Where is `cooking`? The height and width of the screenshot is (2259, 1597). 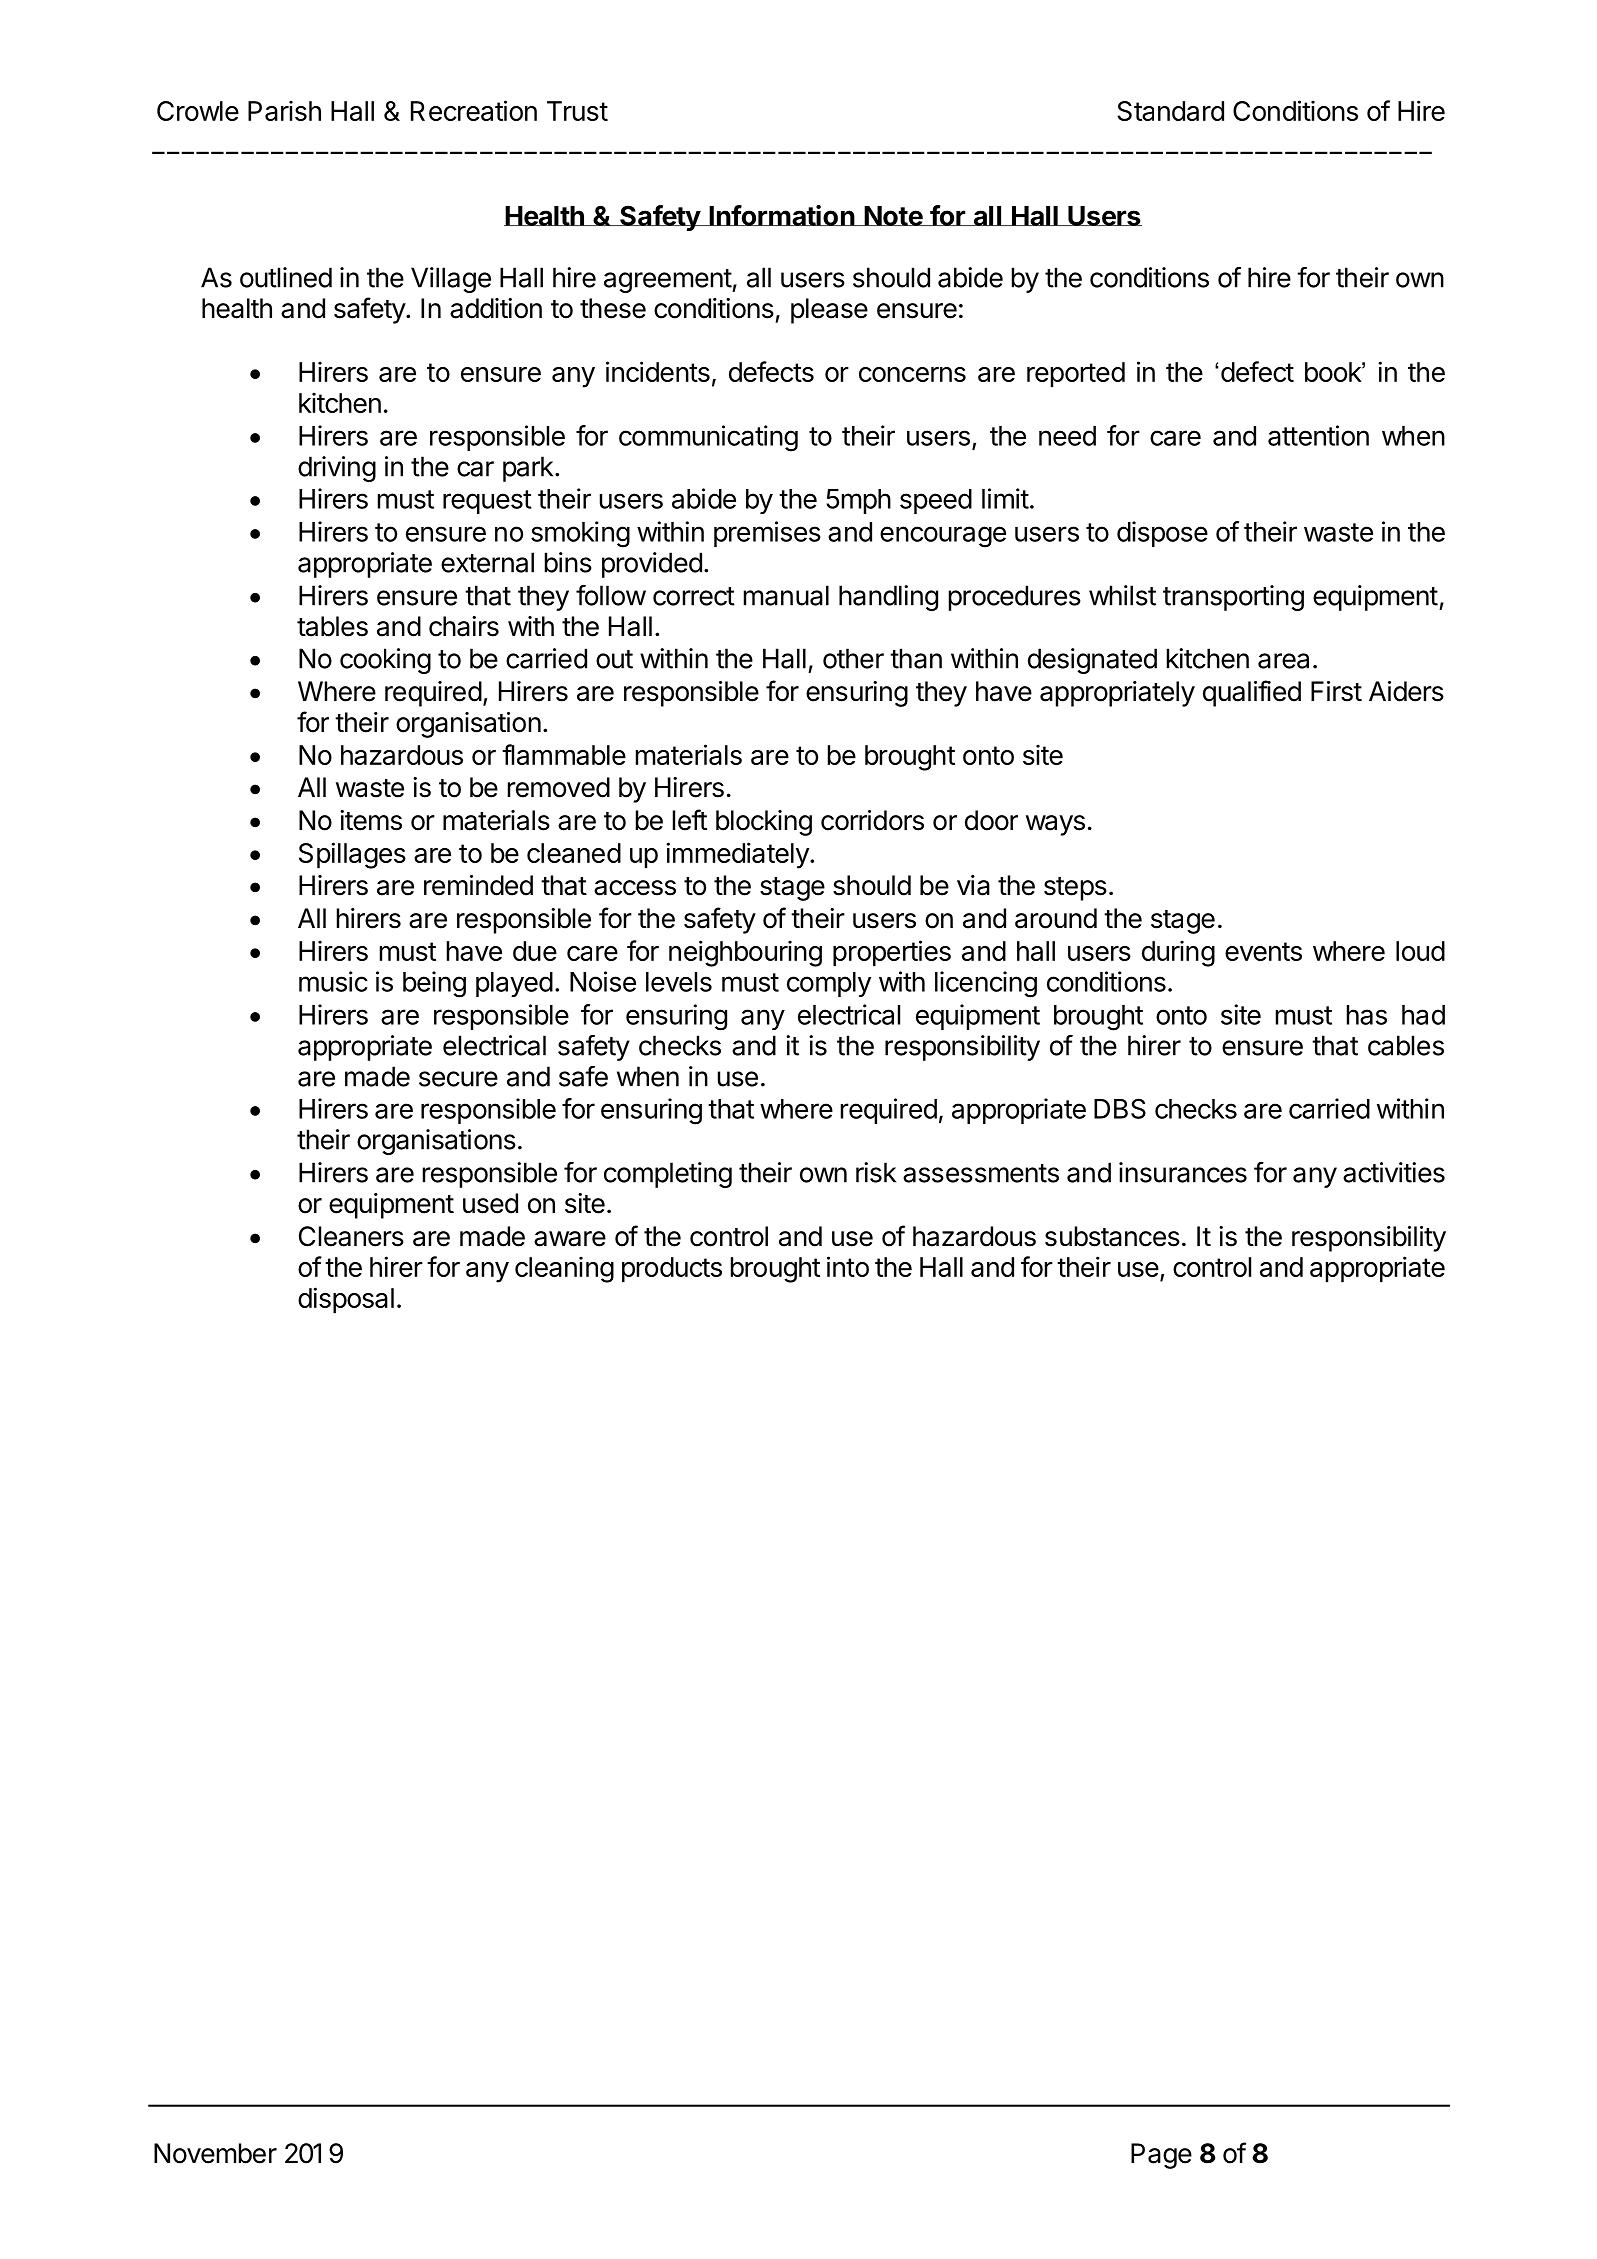
cooking is located at coordinates (385, 661).
